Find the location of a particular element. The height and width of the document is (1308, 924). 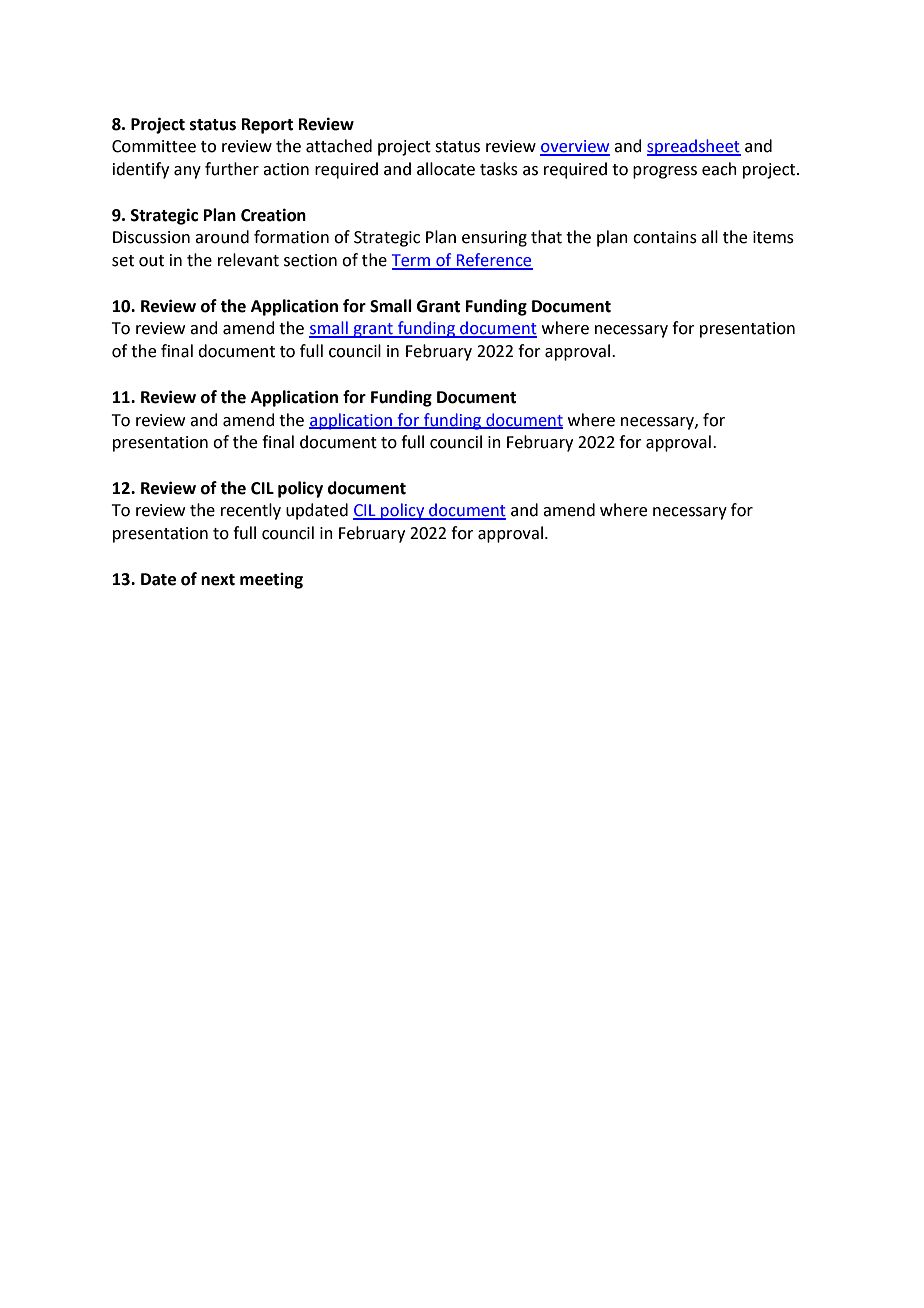

Term is located at coordinates (412, 261).
